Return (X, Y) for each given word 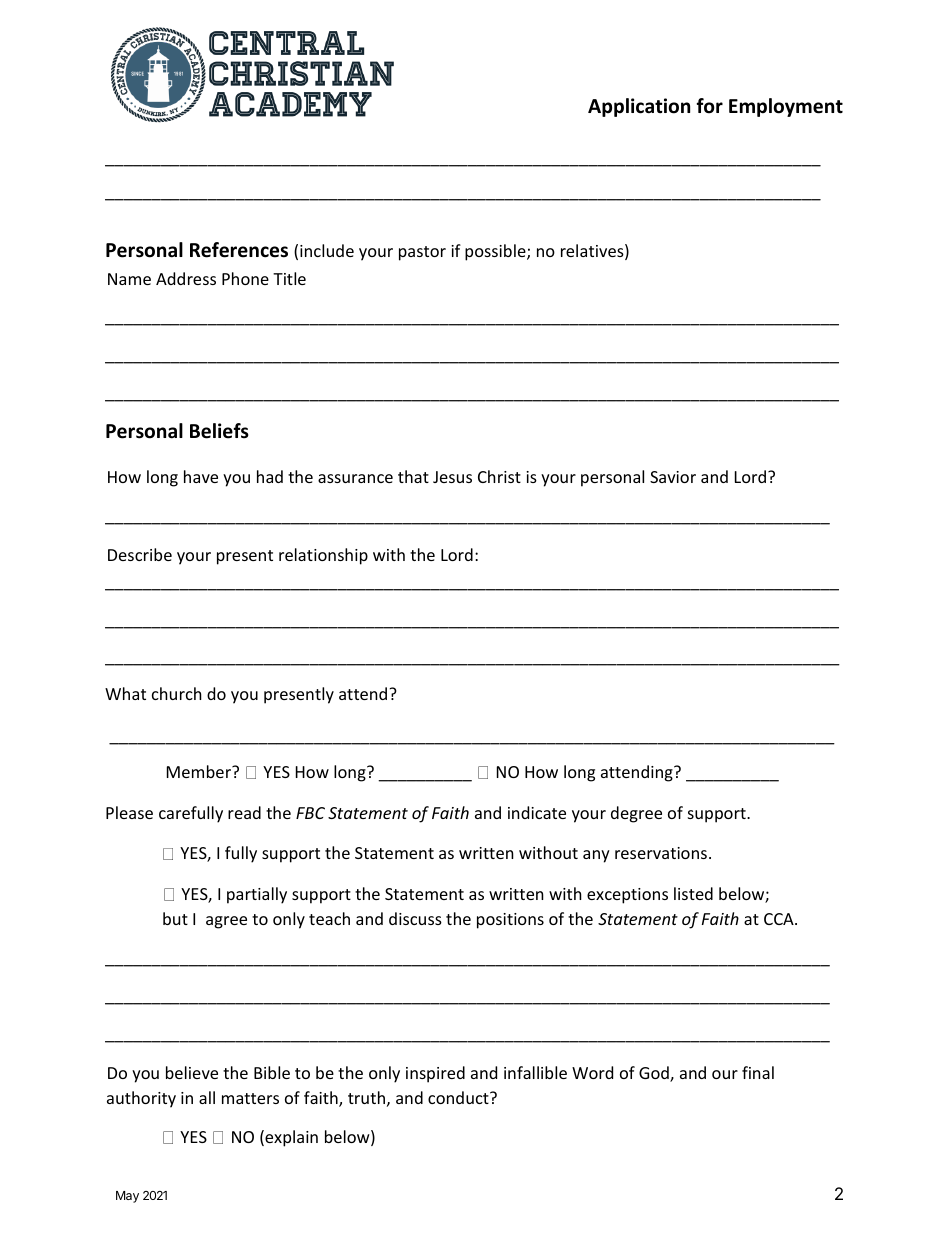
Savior (673, 477)
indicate (537, 812)
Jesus (452, 477)
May (127, 1197)
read (244, 812)
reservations (661, 853)
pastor (422, 253)
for (709, 106)
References (239, 250)
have (201, 476)
